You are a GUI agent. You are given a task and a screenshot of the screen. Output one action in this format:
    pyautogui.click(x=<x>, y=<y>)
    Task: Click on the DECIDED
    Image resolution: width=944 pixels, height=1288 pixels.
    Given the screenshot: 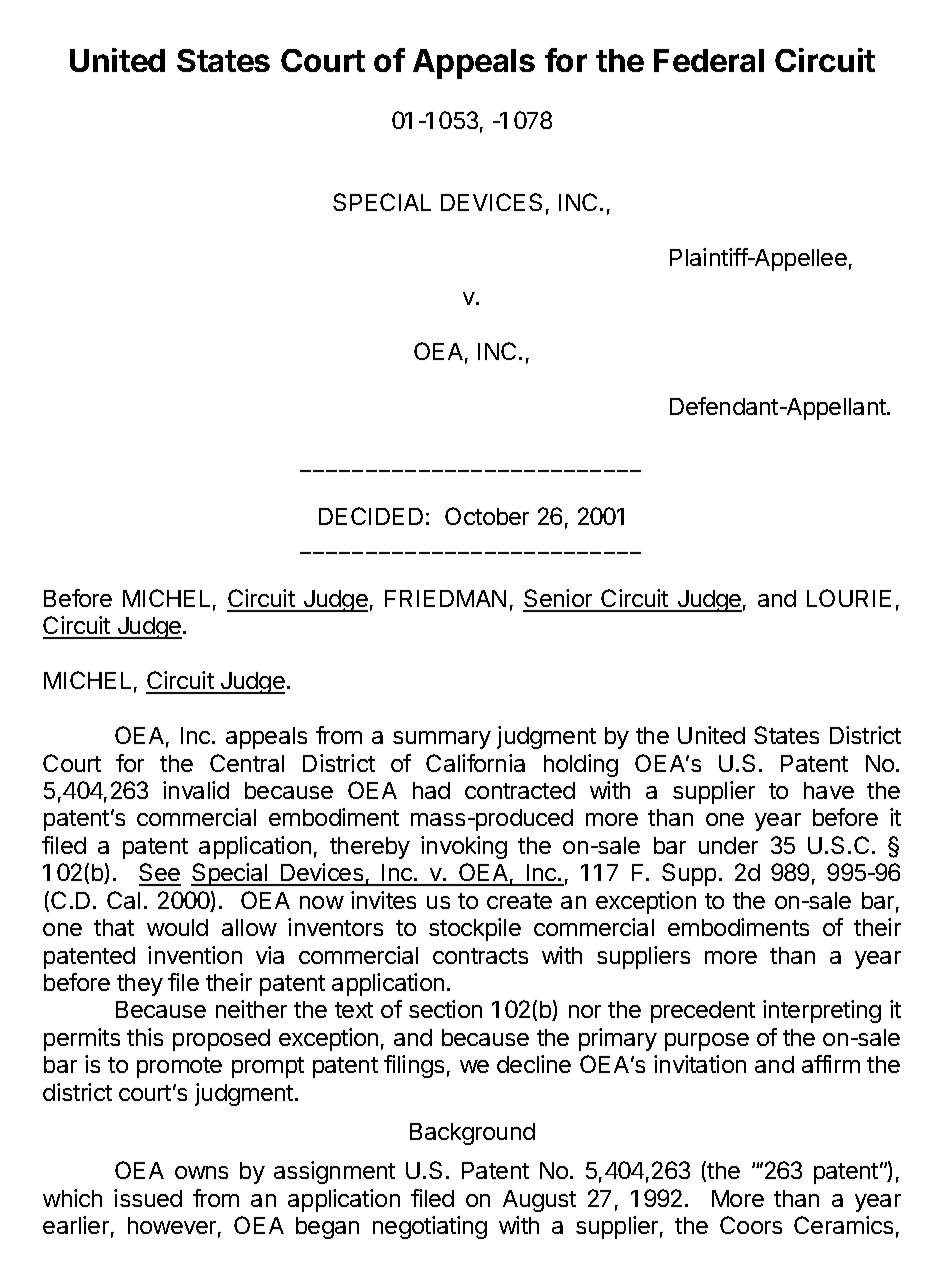 What is the action you would take?
    pyautogui.click(x=371, y=516)
